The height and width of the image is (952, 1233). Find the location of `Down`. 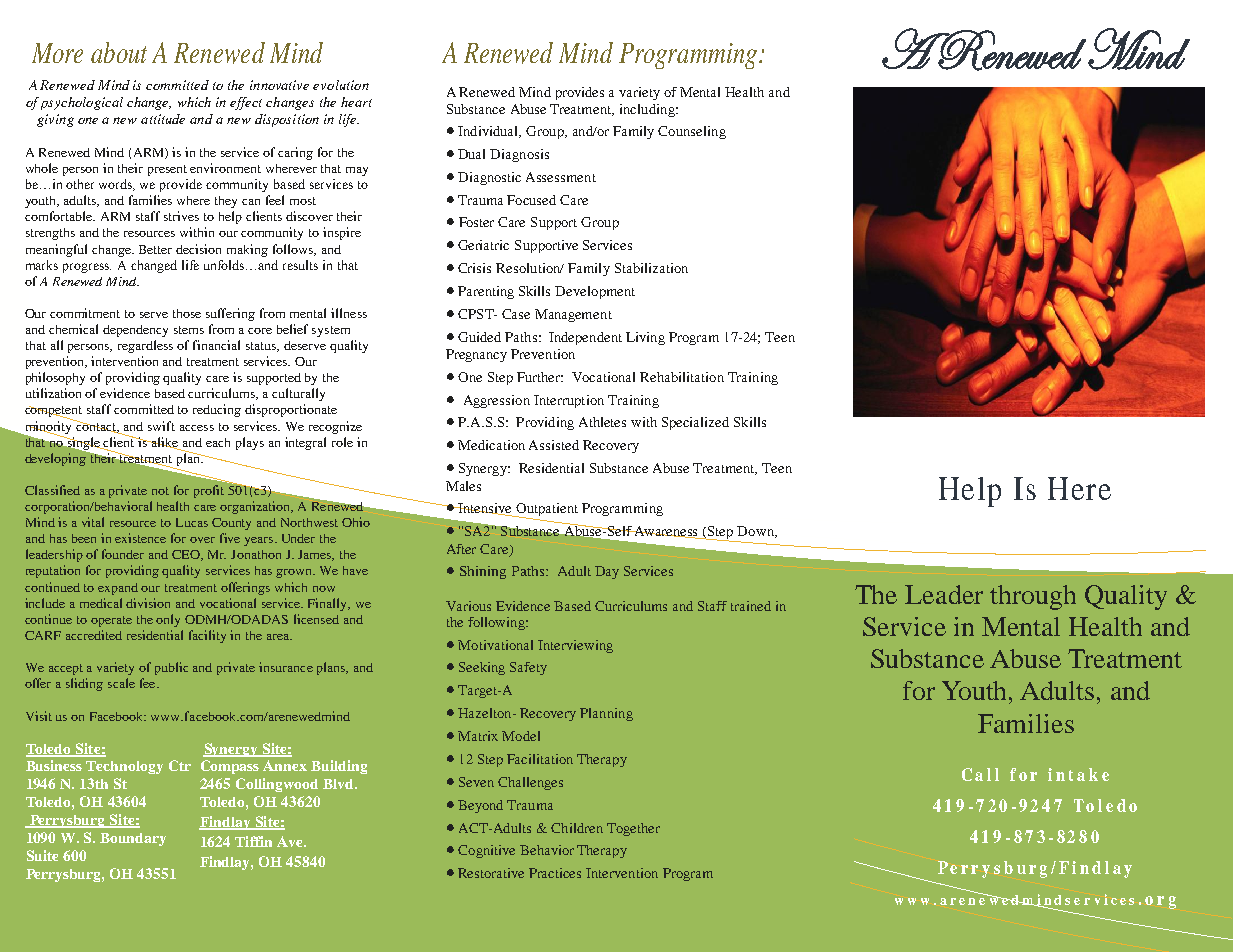

Down is located at coordinates (756, 532).
